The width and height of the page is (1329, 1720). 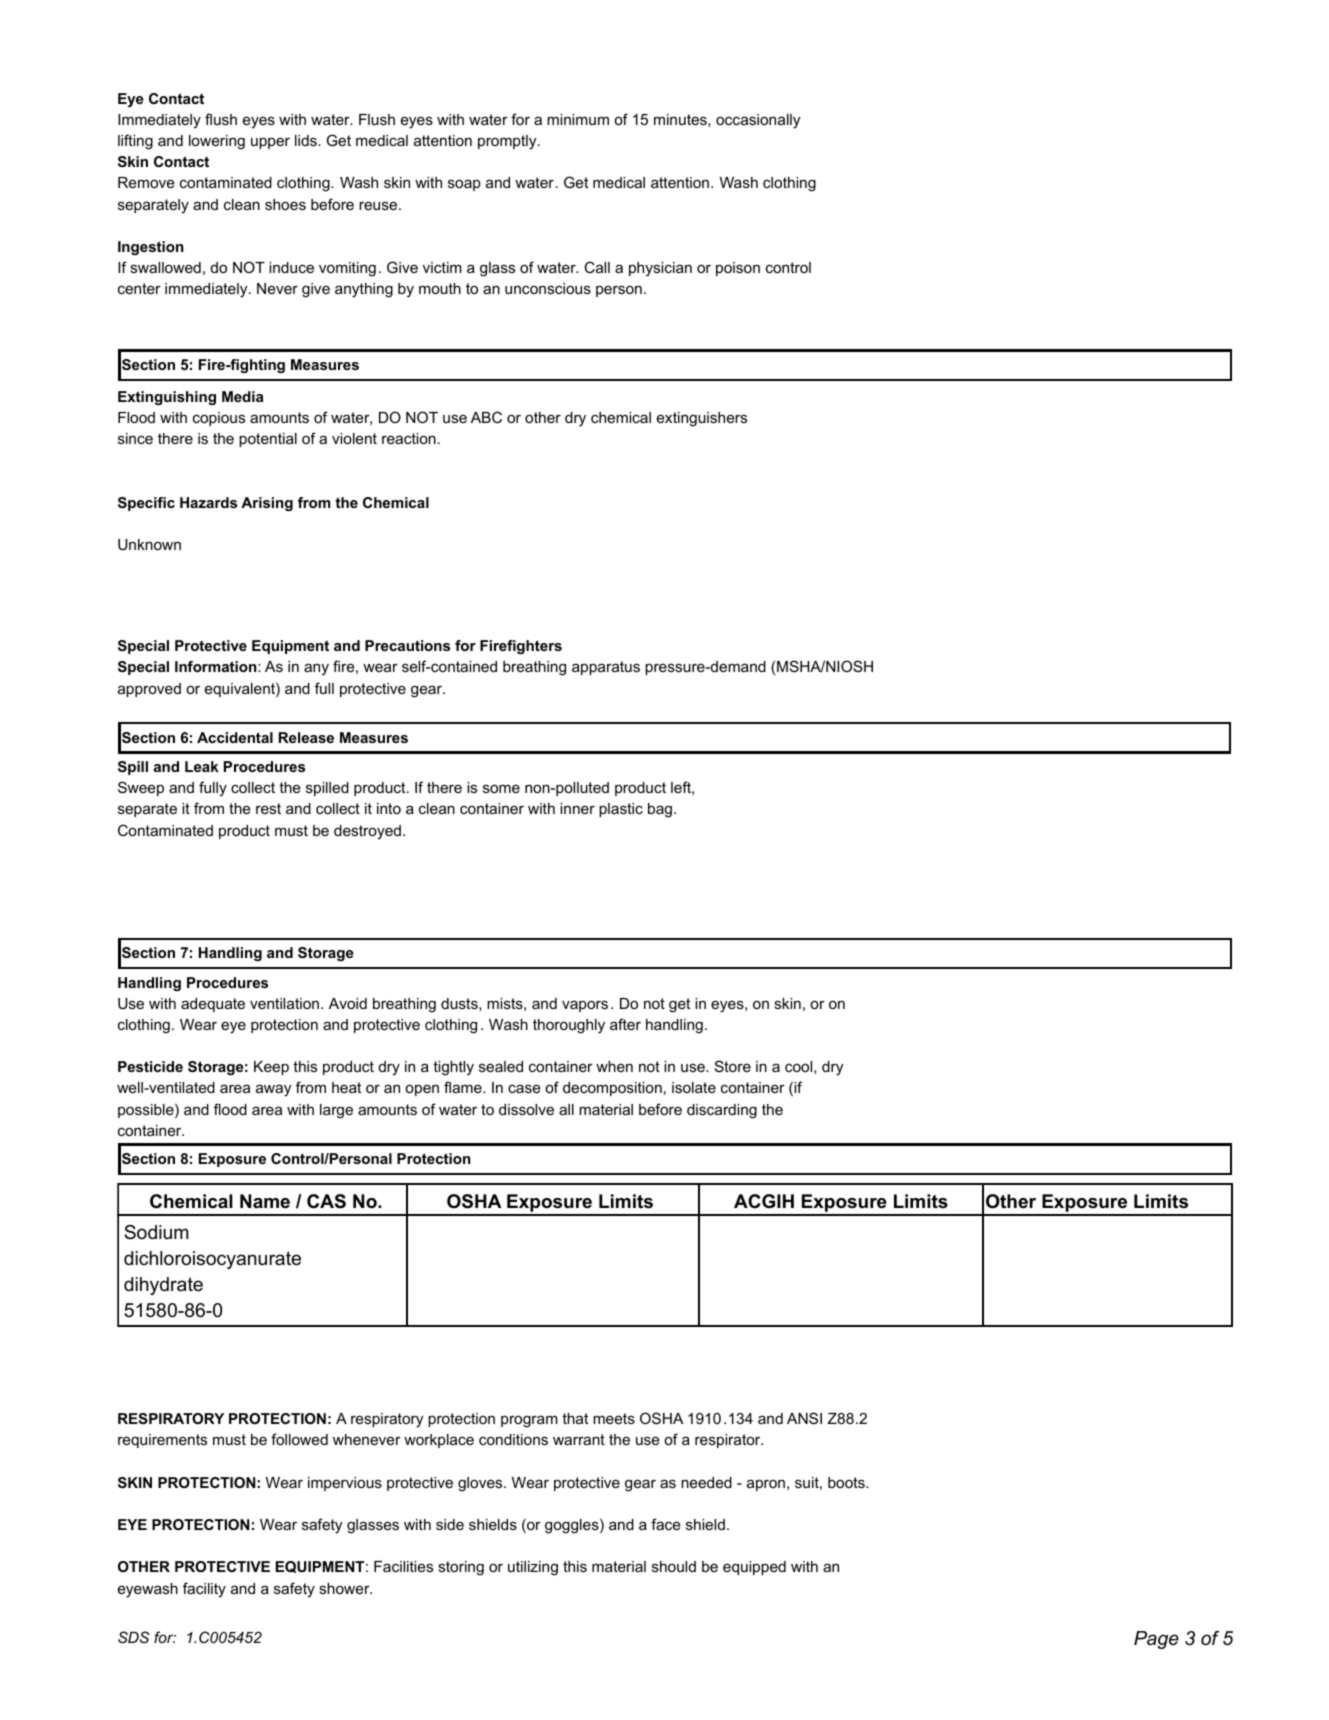 I want to click on Store, so click(x=733, y=1066).
